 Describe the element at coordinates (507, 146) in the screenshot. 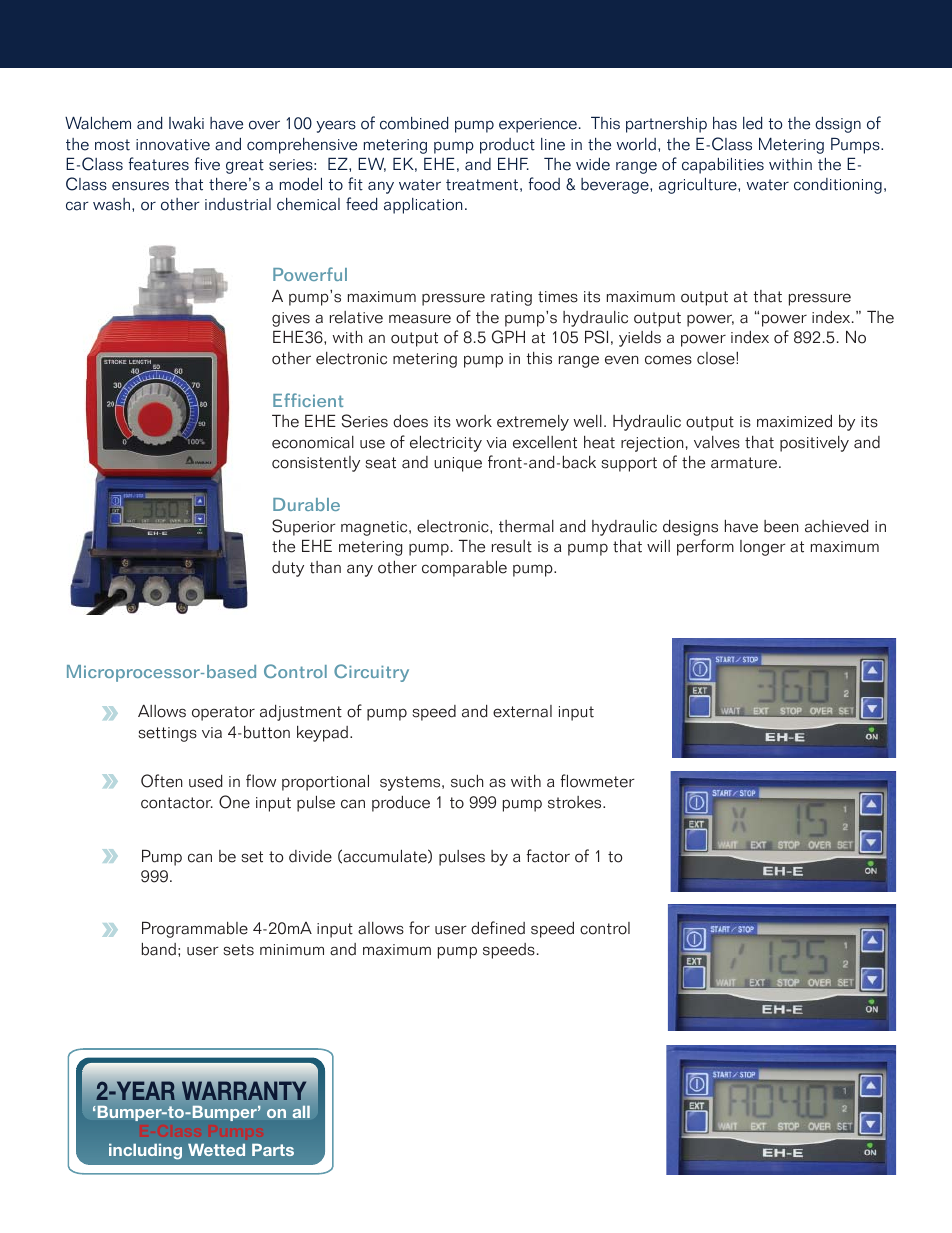

I see `product` at that location.
